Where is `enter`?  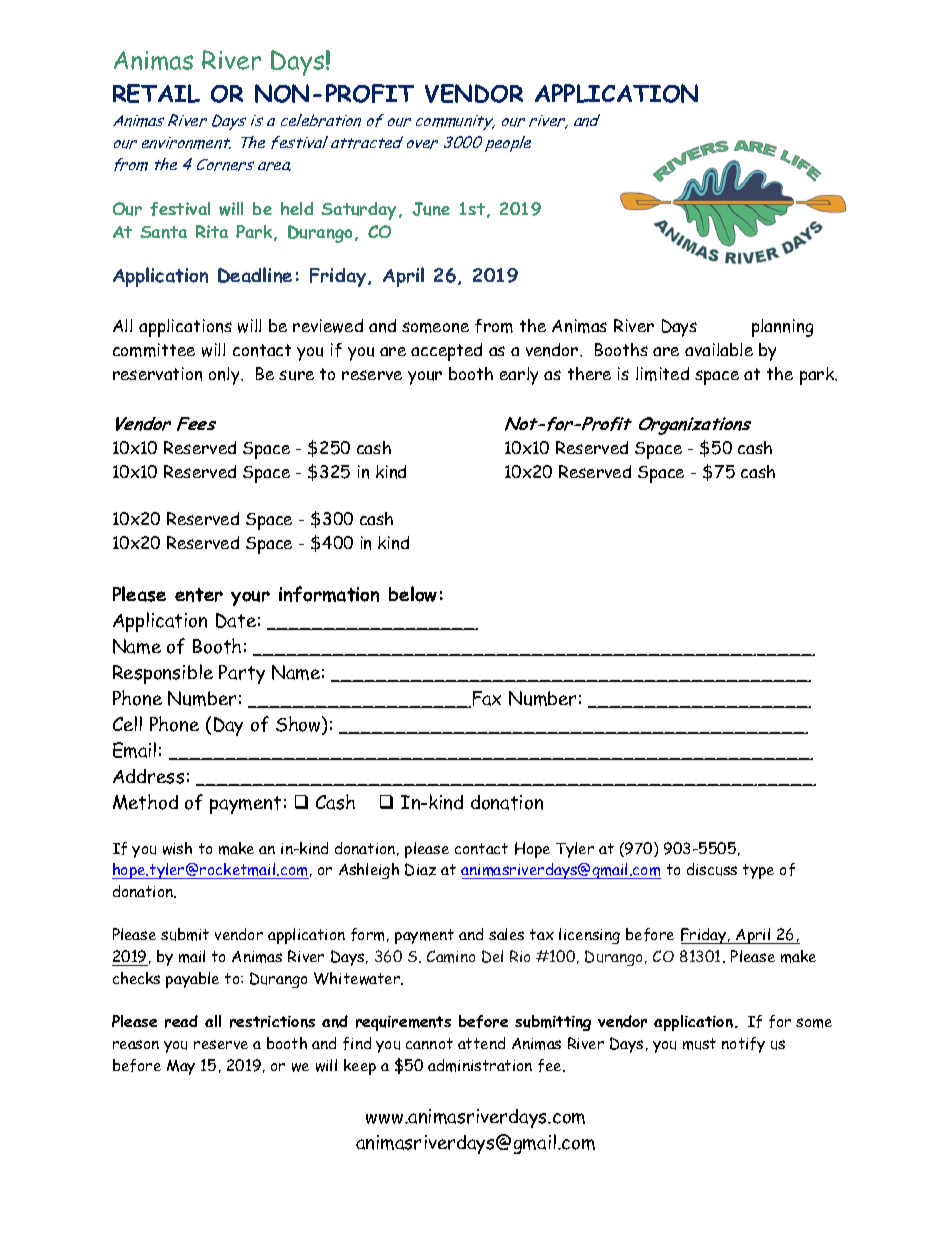
enter is located at coordinates (199, 595).
